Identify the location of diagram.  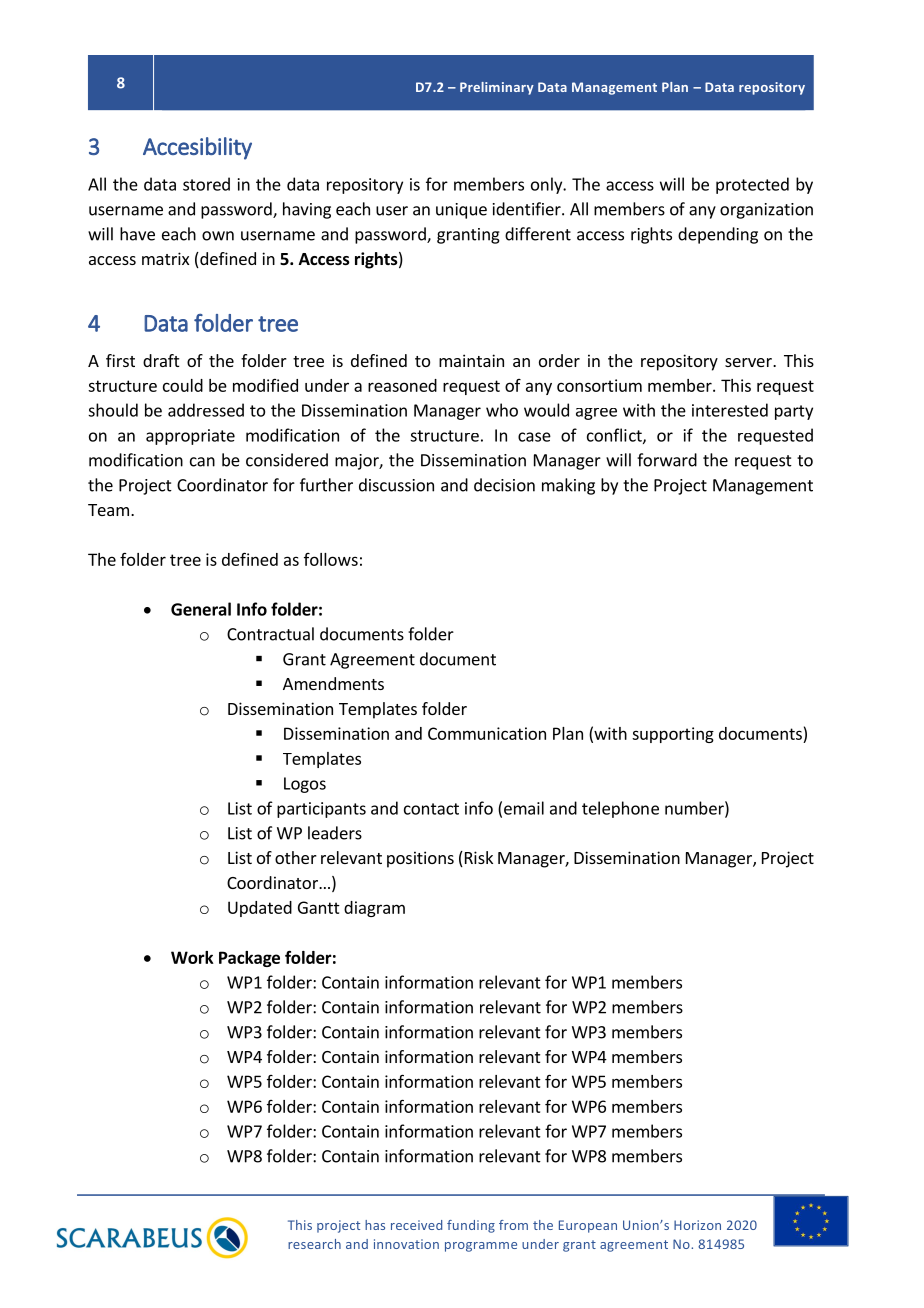
(374, 909).
